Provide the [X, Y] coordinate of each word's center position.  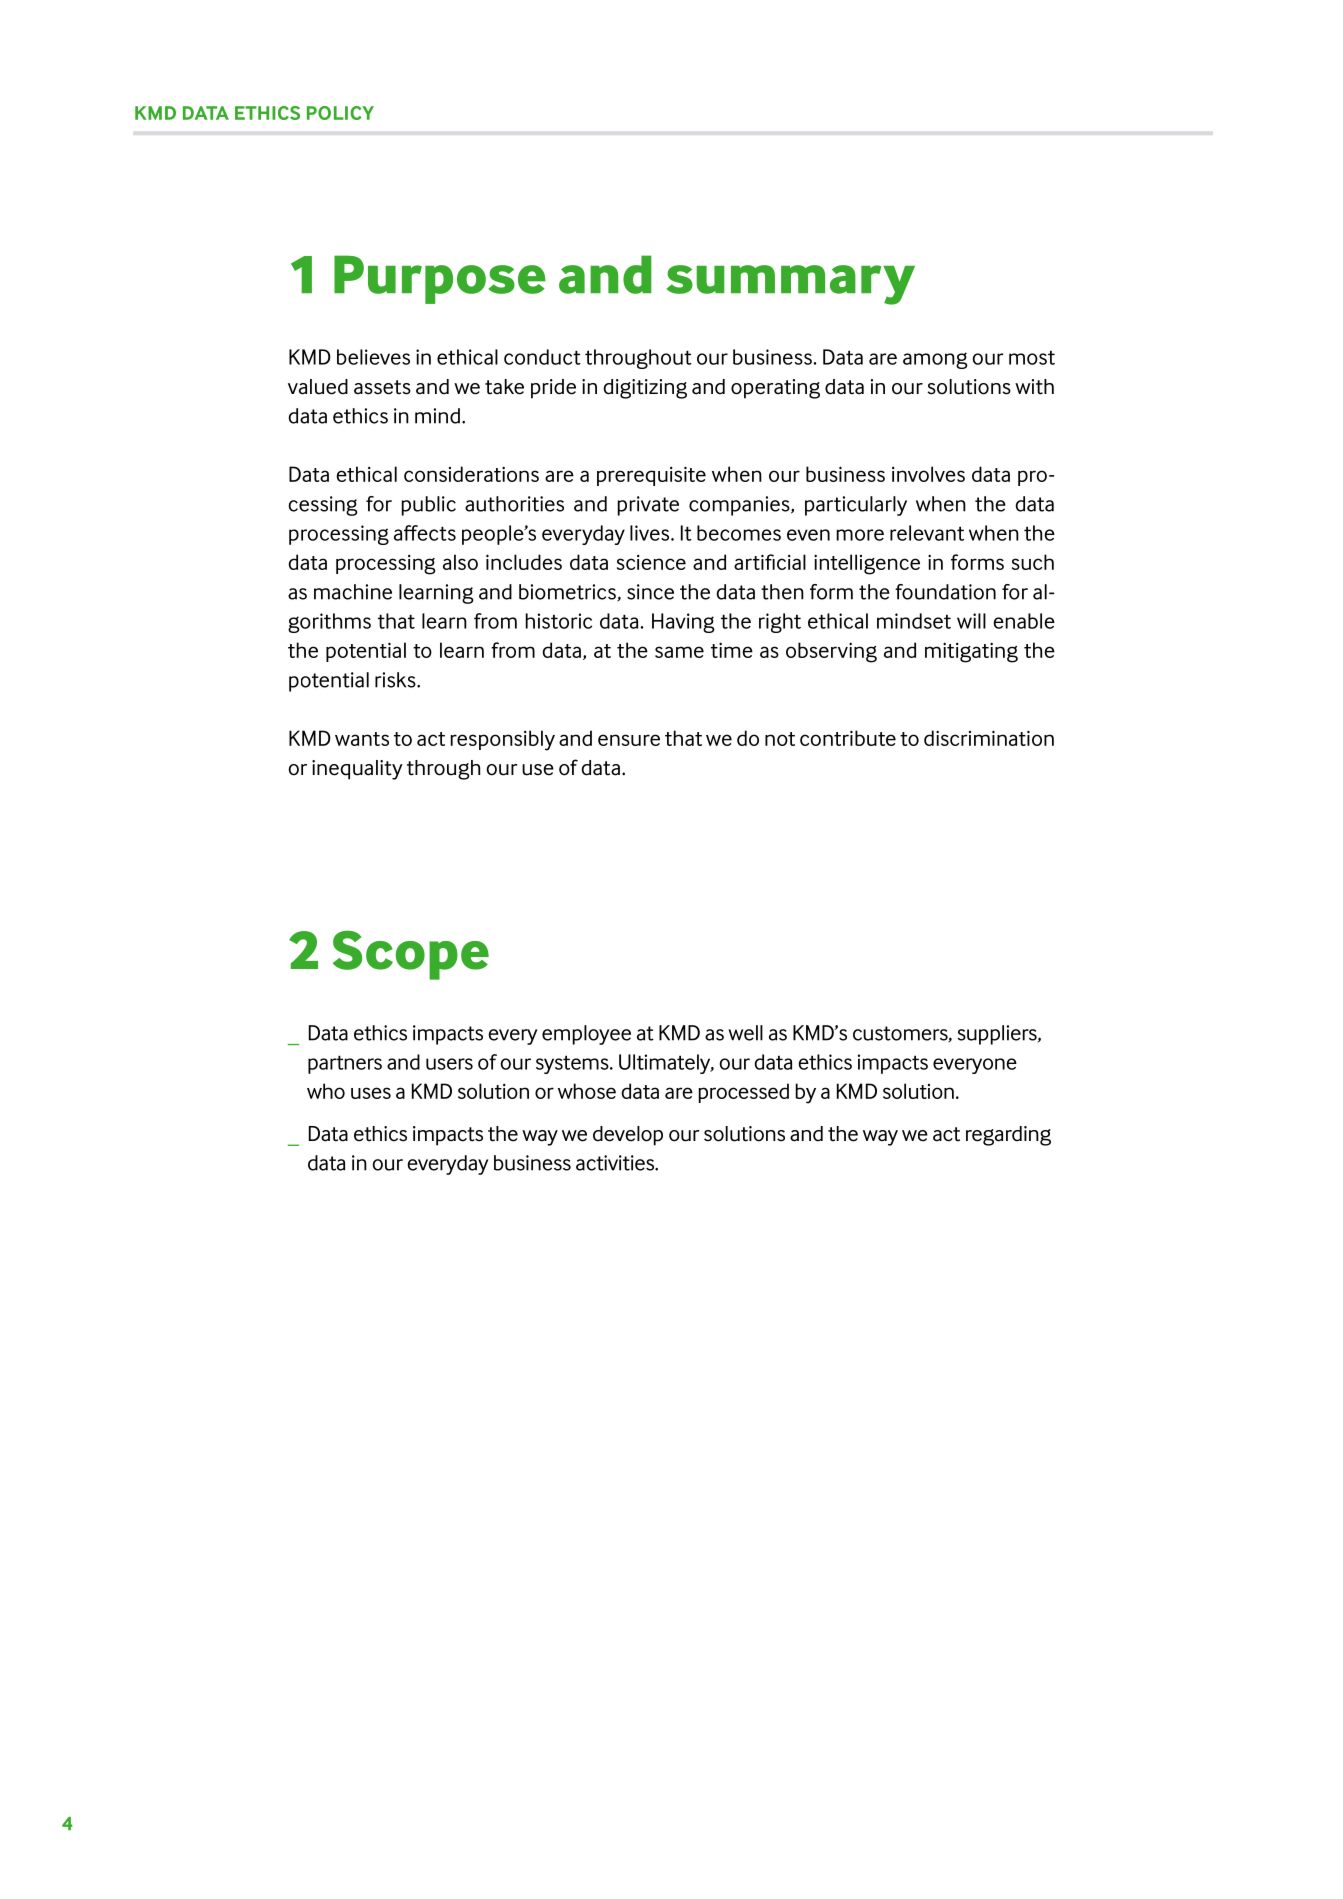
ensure [629, 740]
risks [396, 680]
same [679, 652]
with [1034, 387]
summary [791, 285]
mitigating [971, 652]
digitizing [645, 389]
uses [371, 1093]
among [935, 360]
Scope [411, 955]
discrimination [989, 738]
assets [382, 387]
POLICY [340, 113]
